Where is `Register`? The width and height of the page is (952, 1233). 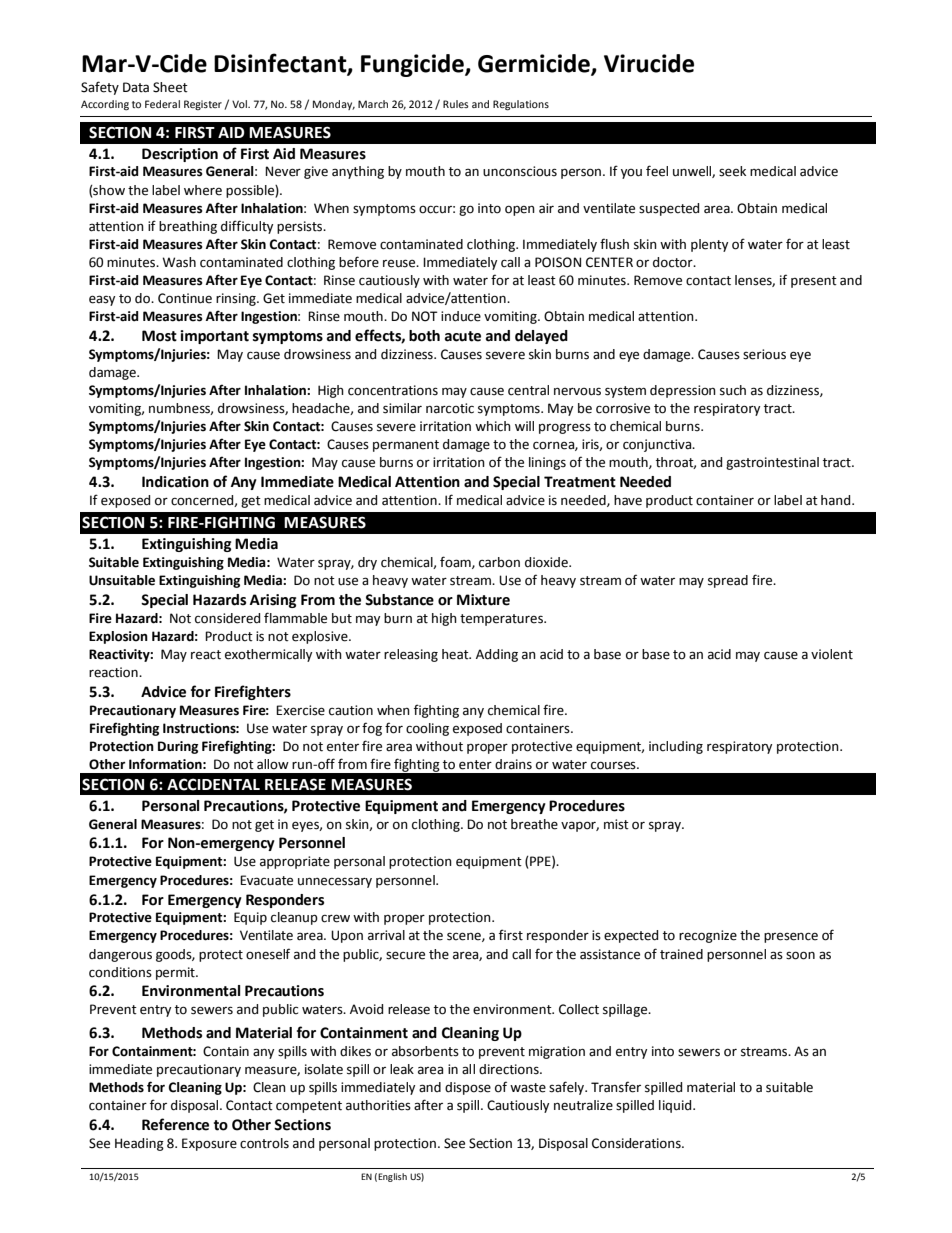
Register is located at coordinates (203, 105).
